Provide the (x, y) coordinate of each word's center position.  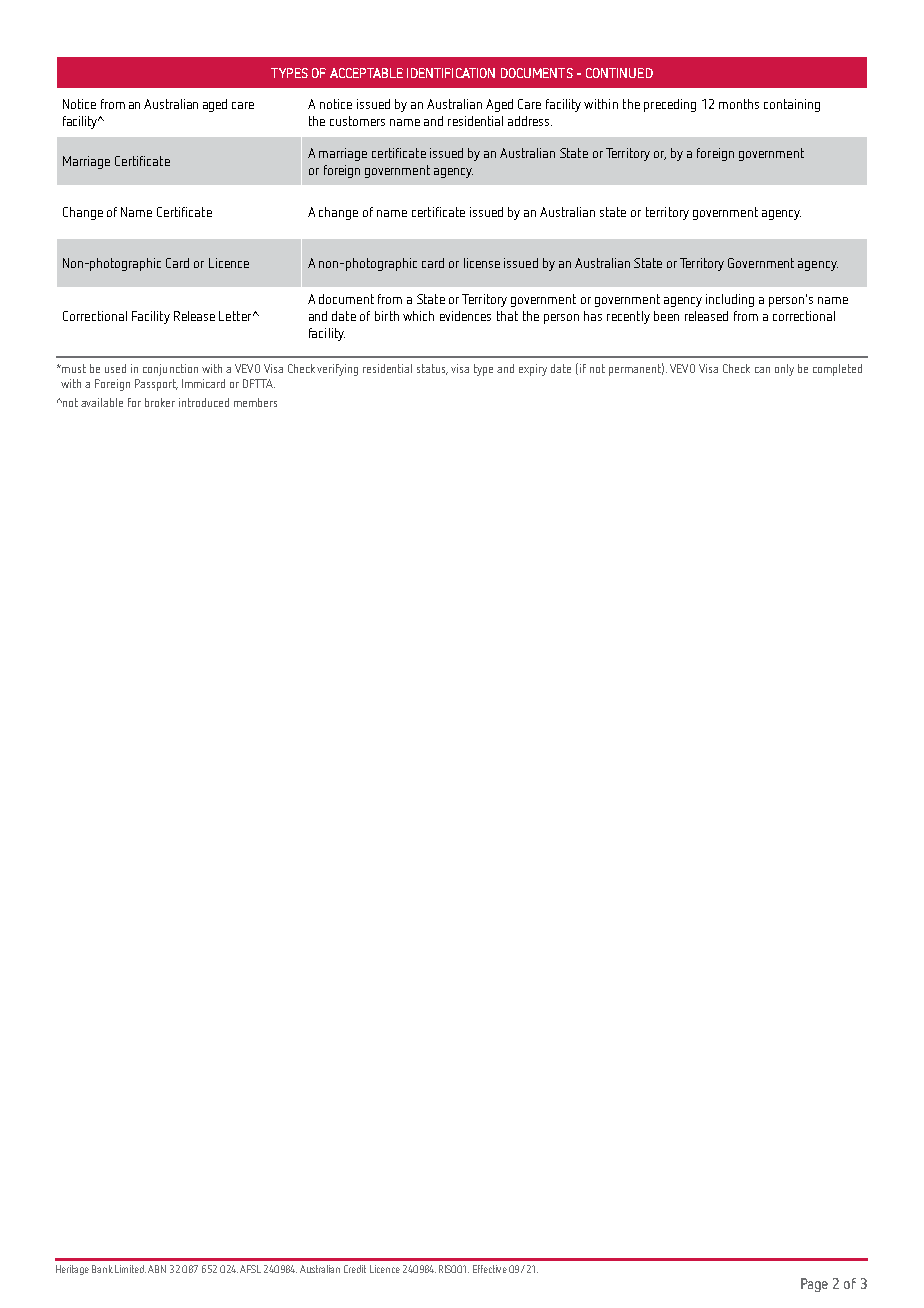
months (739, 104)
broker (160, 402)
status (432, 369)
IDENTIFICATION (451, 73)
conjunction (170, 370)
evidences (465, 316)
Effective (490, 1269)
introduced (204, 402)
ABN (157, 1269)
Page (814, 1285)
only (784, 370)
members (255, 402)
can (762, 370)
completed (837, 370)
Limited (130, 1269)
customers (357, 121)
